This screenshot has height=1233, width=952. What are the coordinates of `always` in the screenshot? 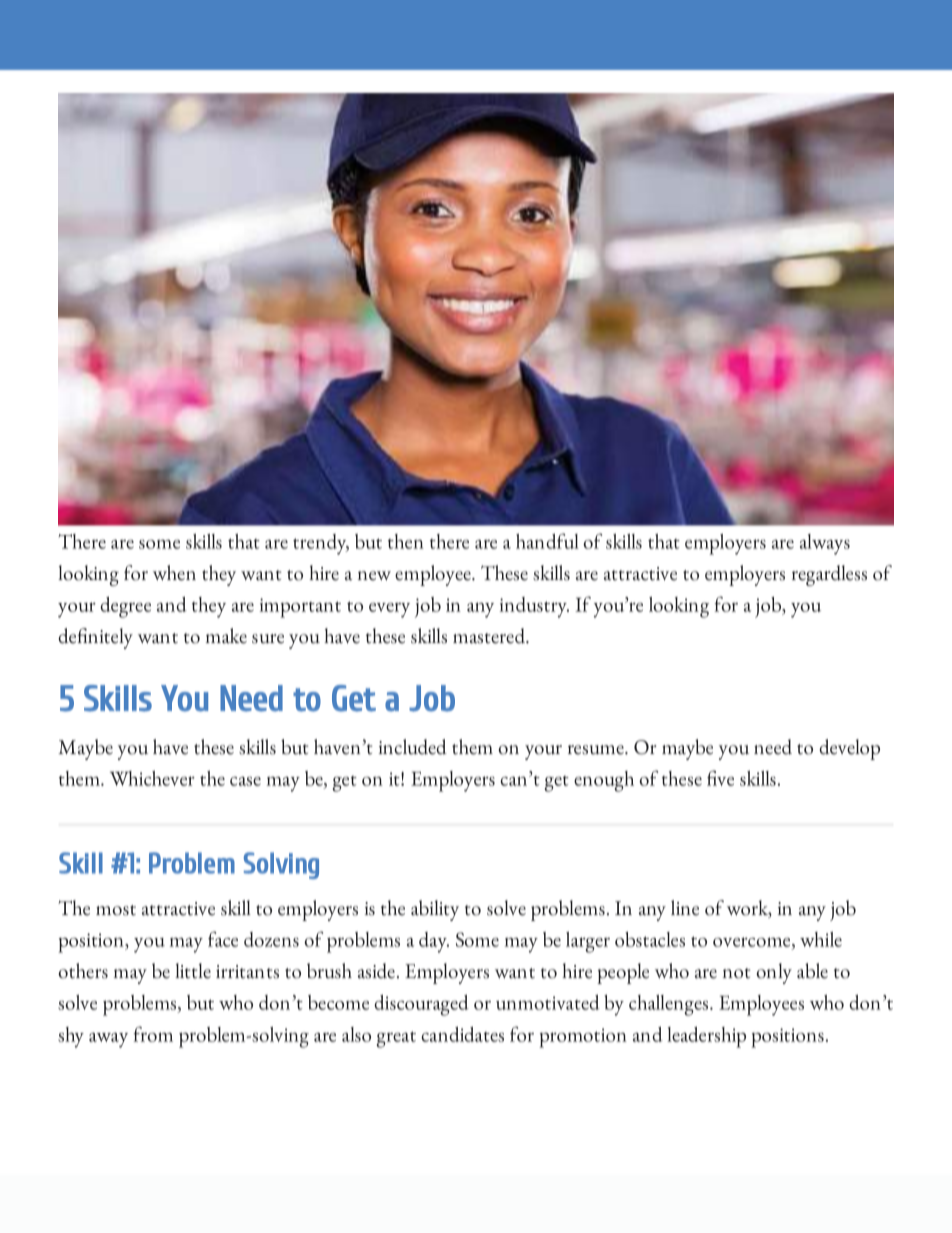 It's located at (825, 544).
